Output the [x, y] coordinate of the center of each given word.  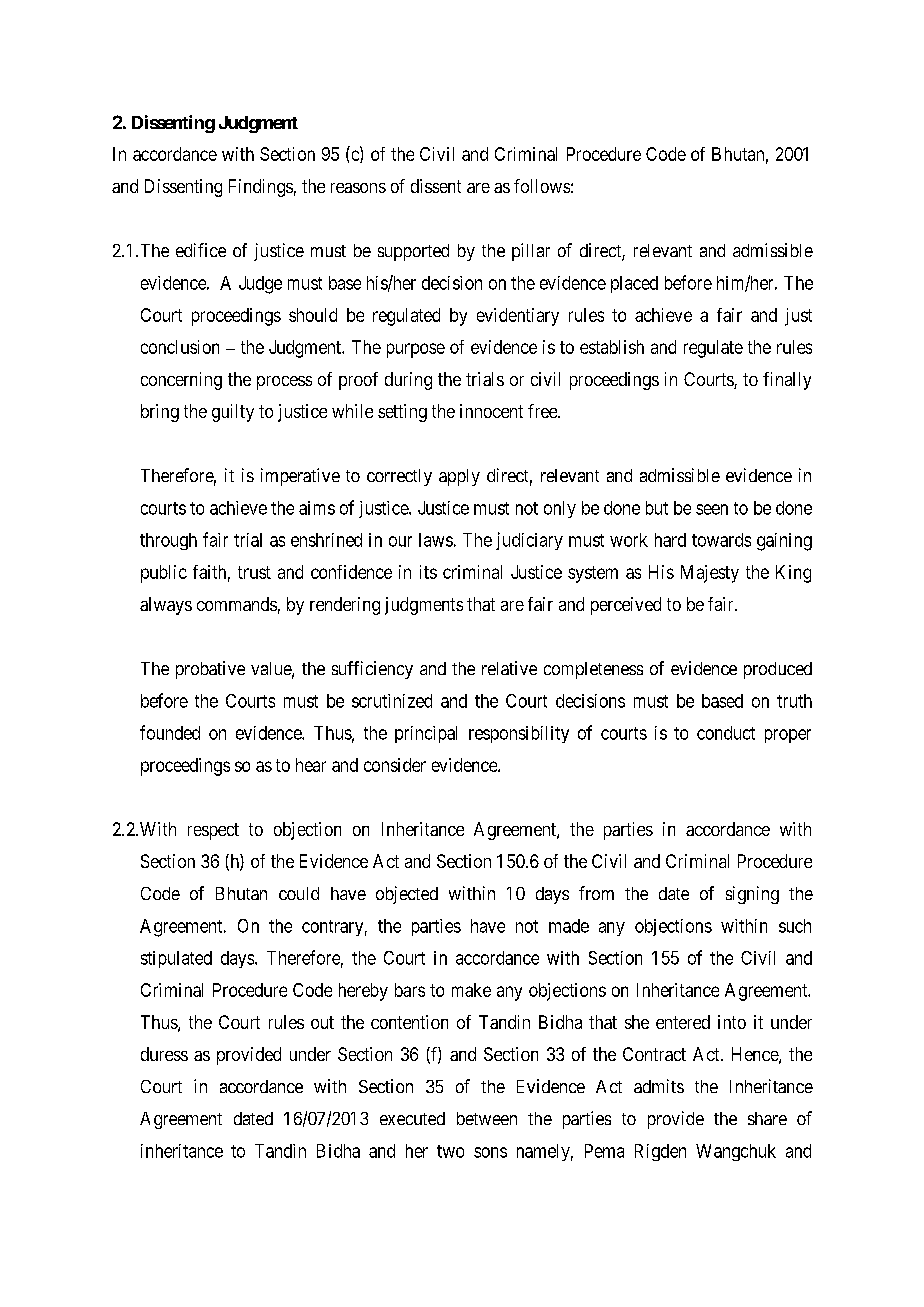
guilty [233, 413]
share [767, 1118]
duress [164, 1054]
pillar [531, 252]
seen [712, 509]
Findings [261, 188]
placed [634, 284]
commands [237, 604]
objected [407, 895]
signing [752, 895]
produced [778, 670]
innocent [491, 411]
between [487, 1118]
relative [509, 668]
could [299, 893]
